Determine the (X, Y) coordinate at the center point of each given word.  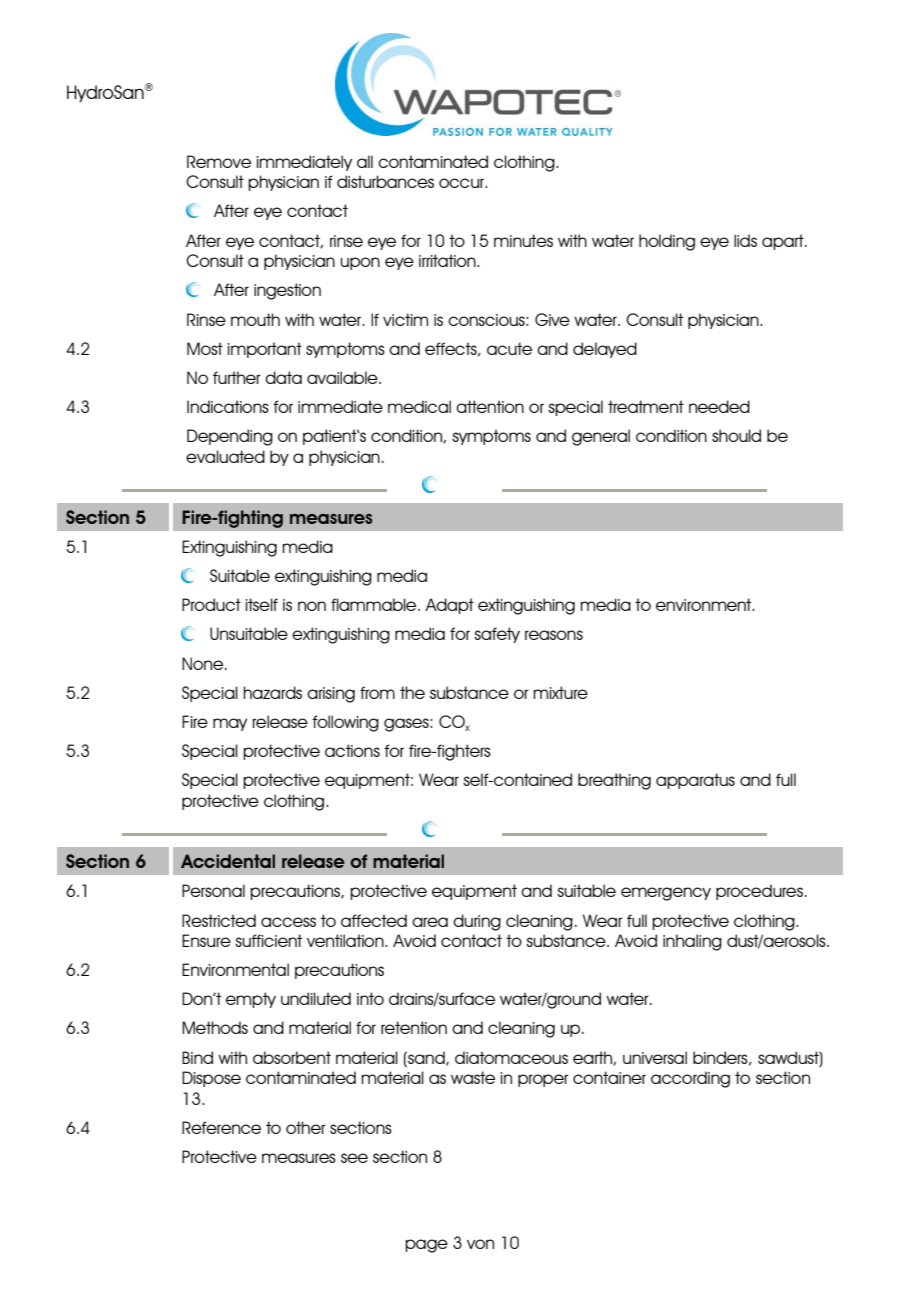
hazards (272, 692)
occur (463, 183)
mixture (560, 692)
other (306, 1127)
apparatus (695, 781)
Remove (219, 161)
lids (745, 240)
